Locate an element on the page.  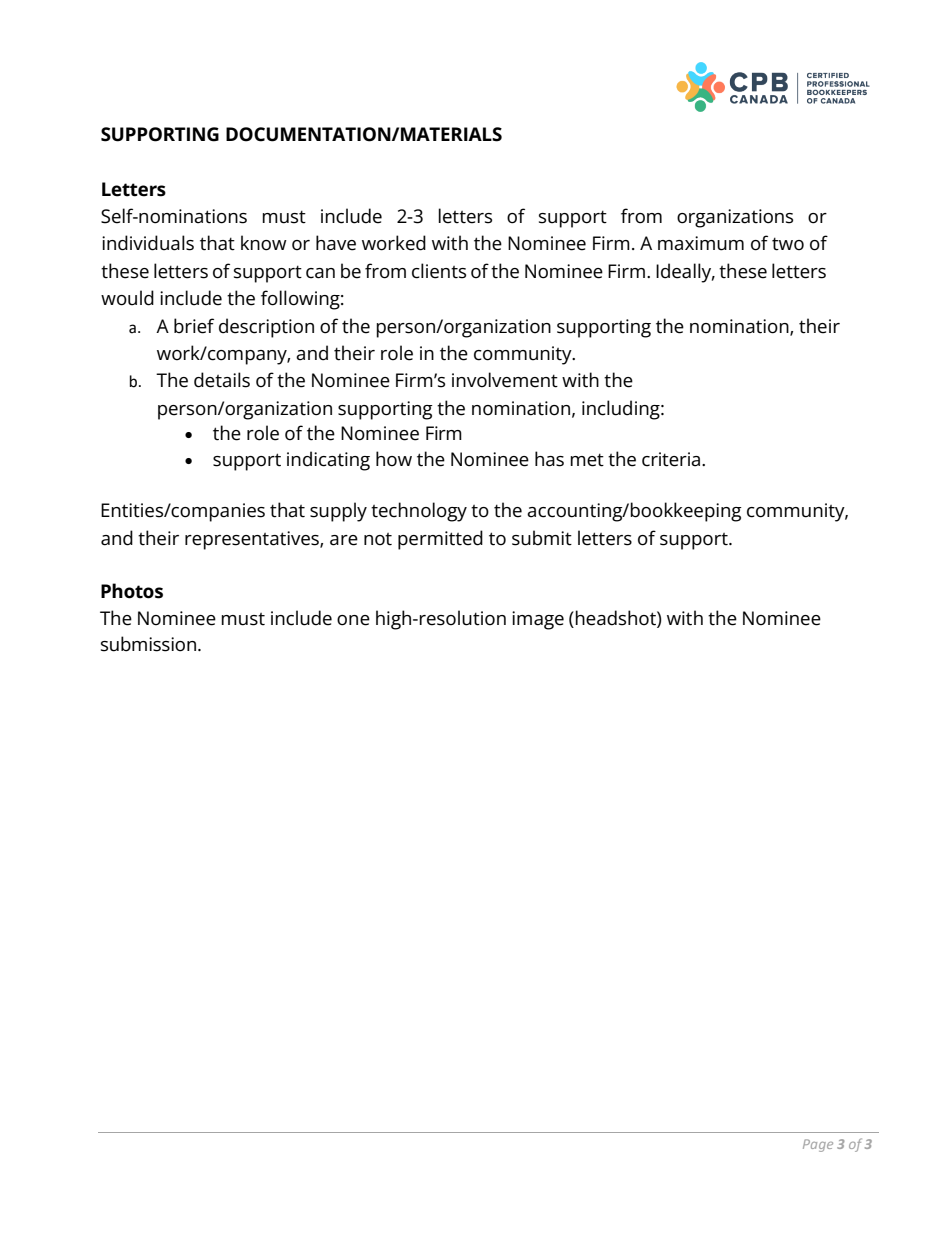
know is located at coordinates (264, 243).
